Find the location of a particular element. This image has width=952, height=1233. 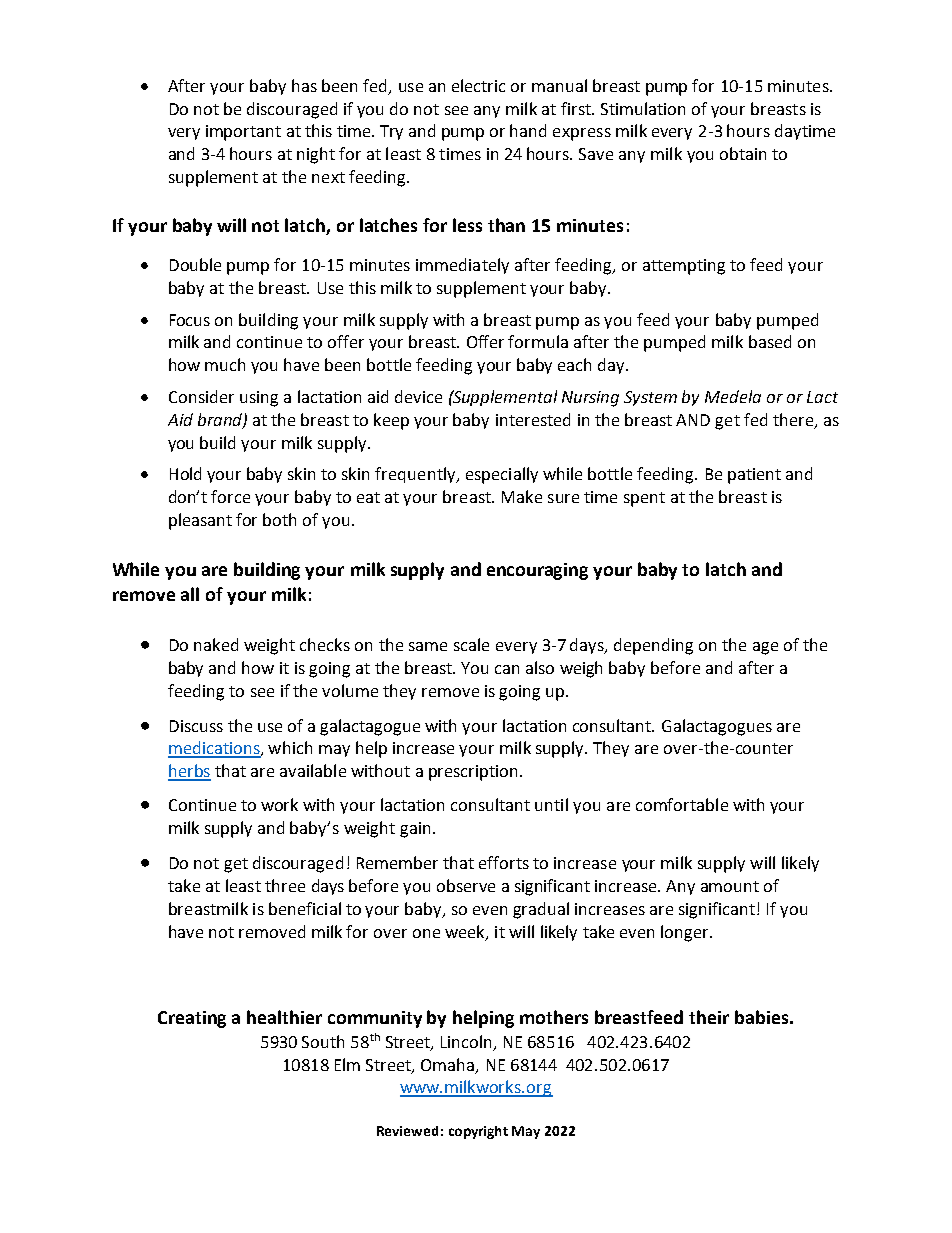

electric is located at coordinates (478, 85).
